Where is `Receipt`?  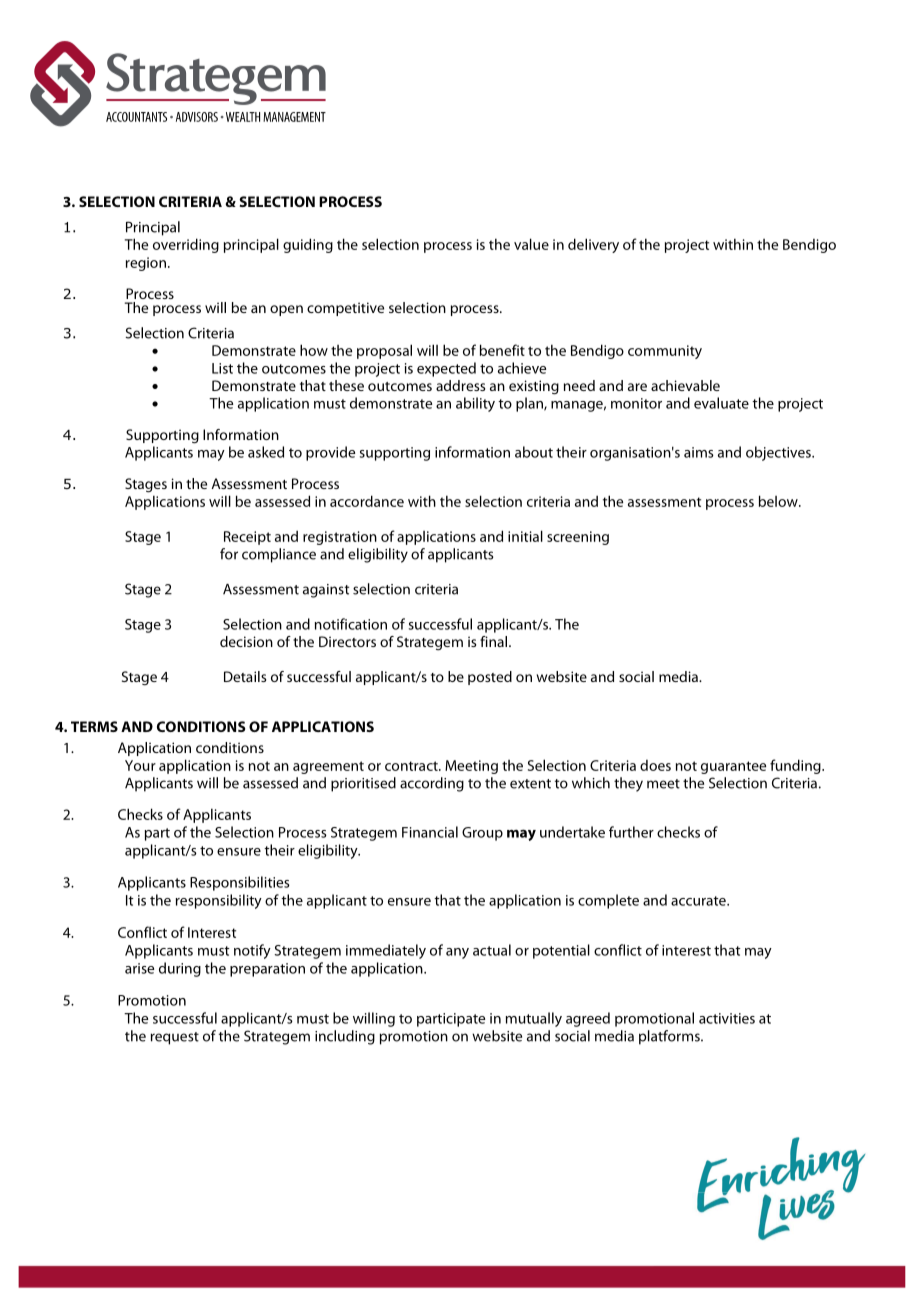
Receipt is located at coordinates (247, 538).
